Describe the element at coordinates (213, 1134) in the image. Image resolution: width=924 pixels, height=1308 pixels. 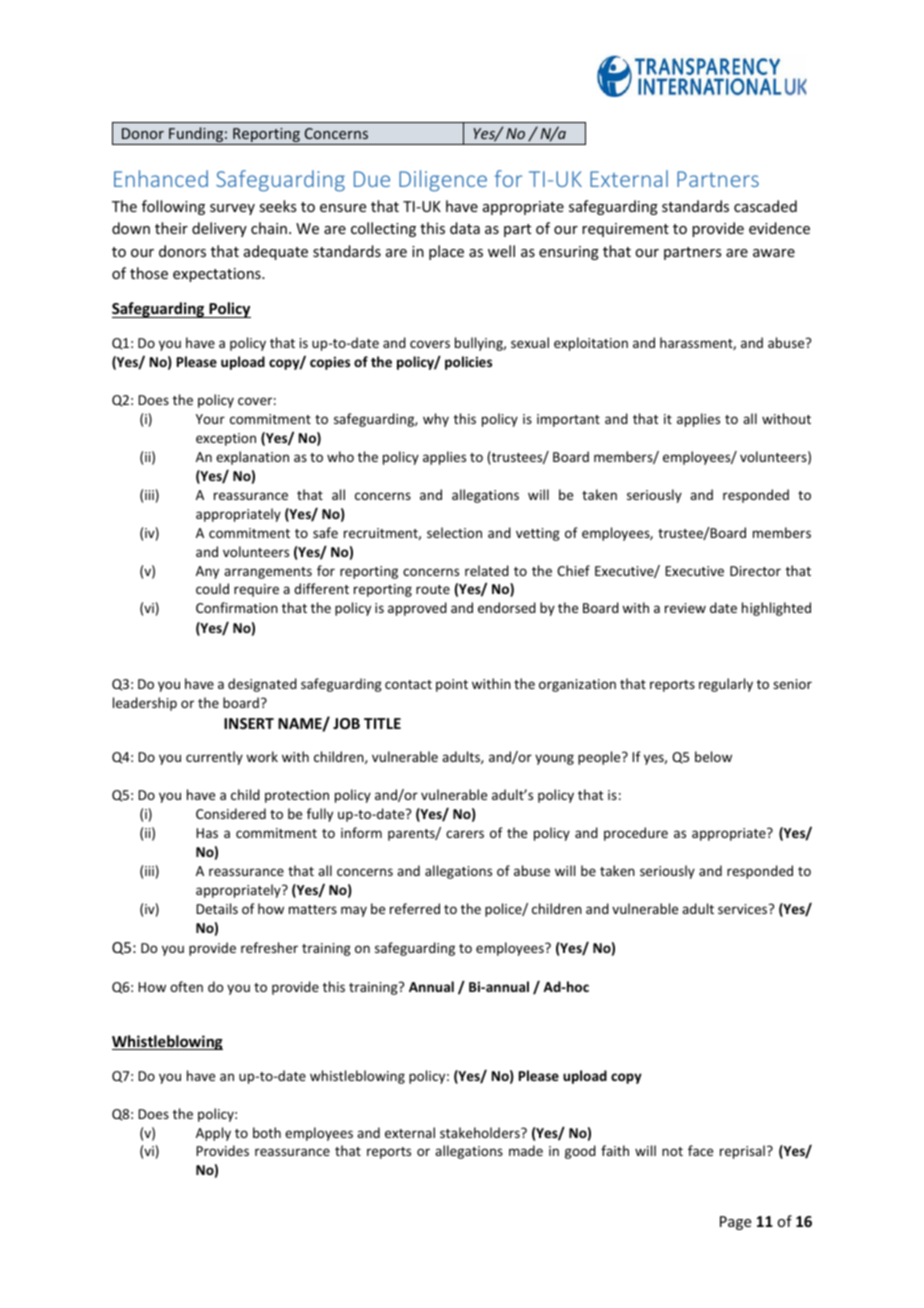
I see `Apply` at that location.
